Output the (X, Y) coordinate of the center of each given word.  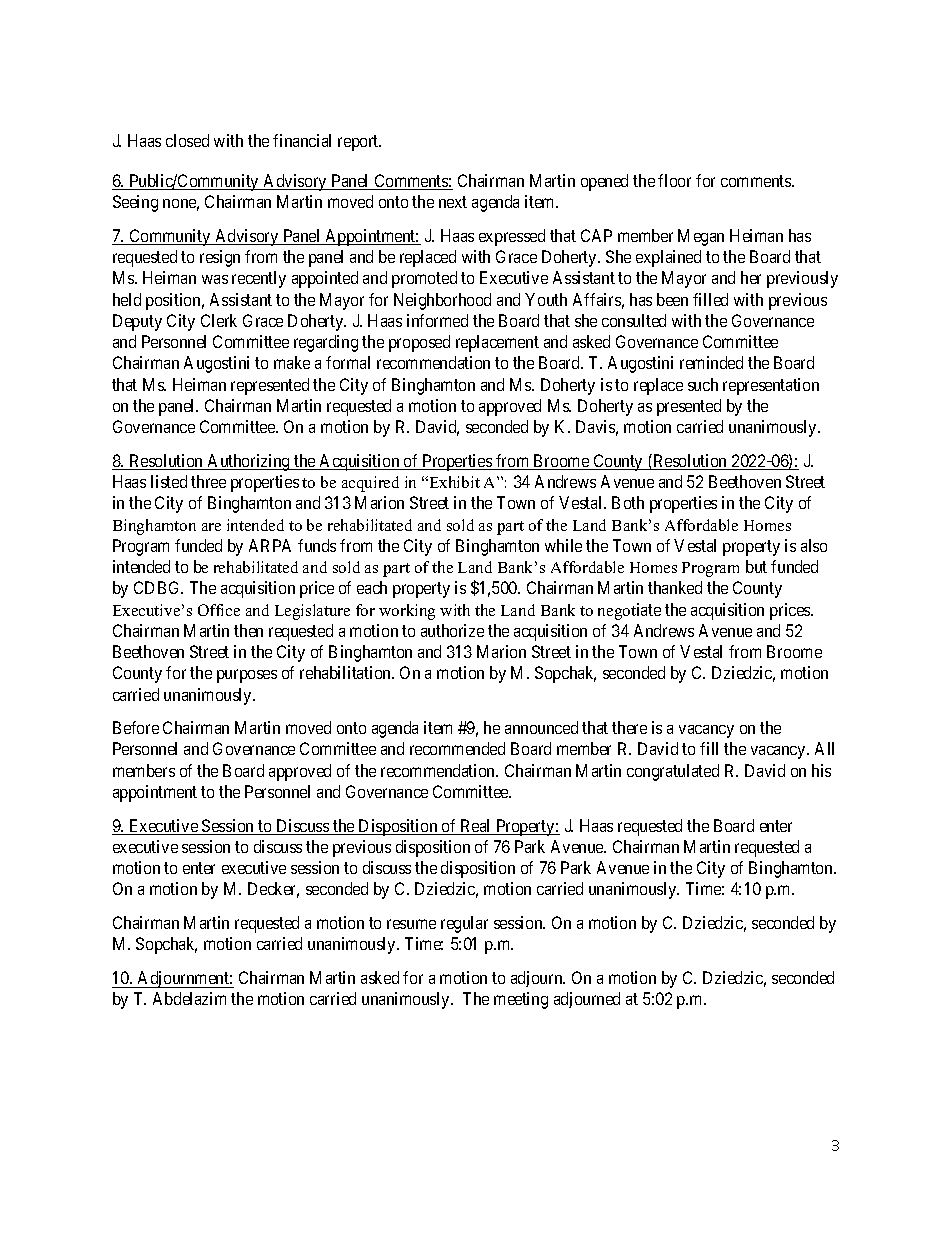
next (453, 202)
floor (674, 180)
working (407, 612)
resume (411, 924)
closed (187, 140)
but (756, 566)
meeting (521, 1000)
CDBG (158, 587)
